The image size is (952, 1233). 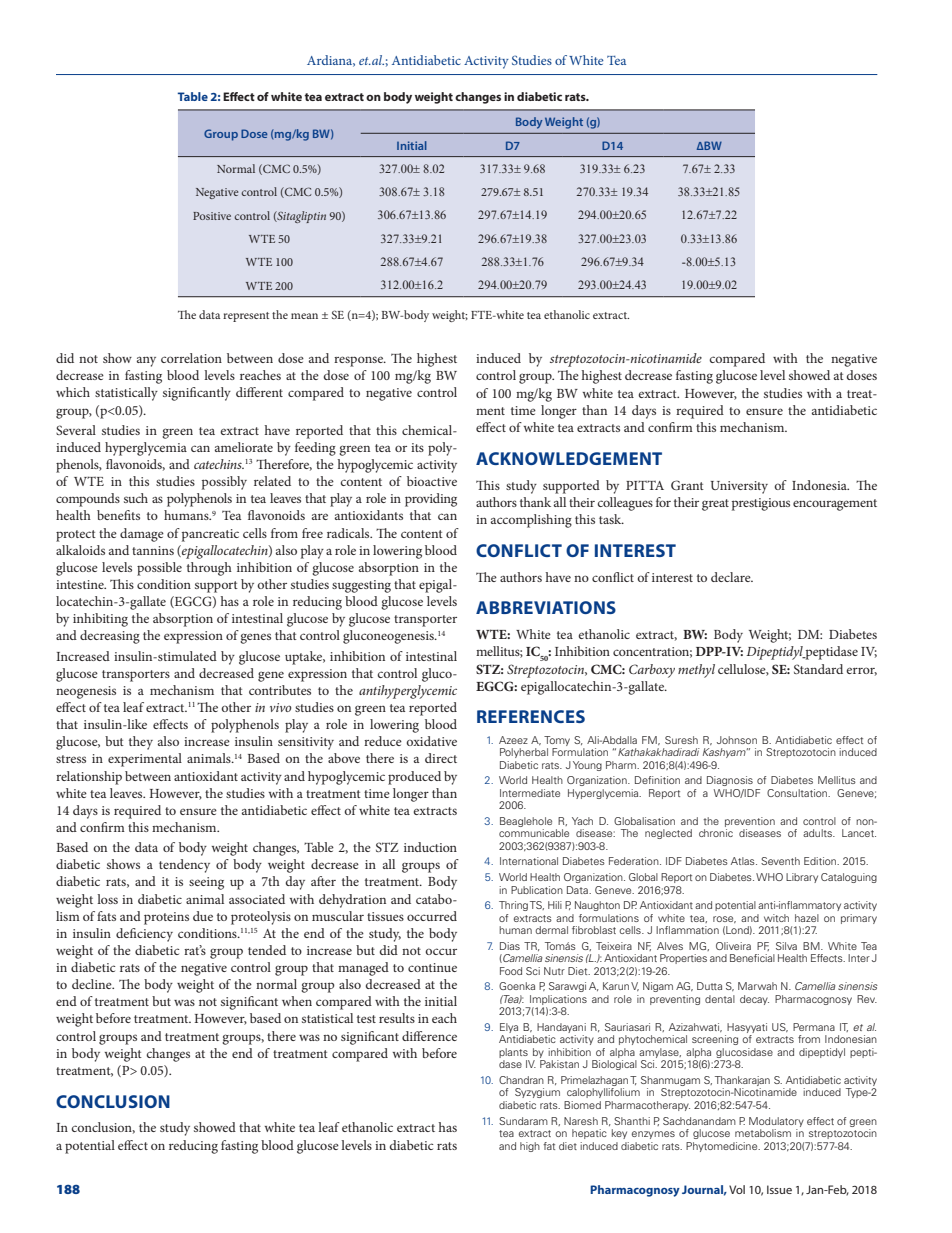 What do you see at coordinates (184, 866) in the page?
I see `tendency` at bounding box center [184, 866].
